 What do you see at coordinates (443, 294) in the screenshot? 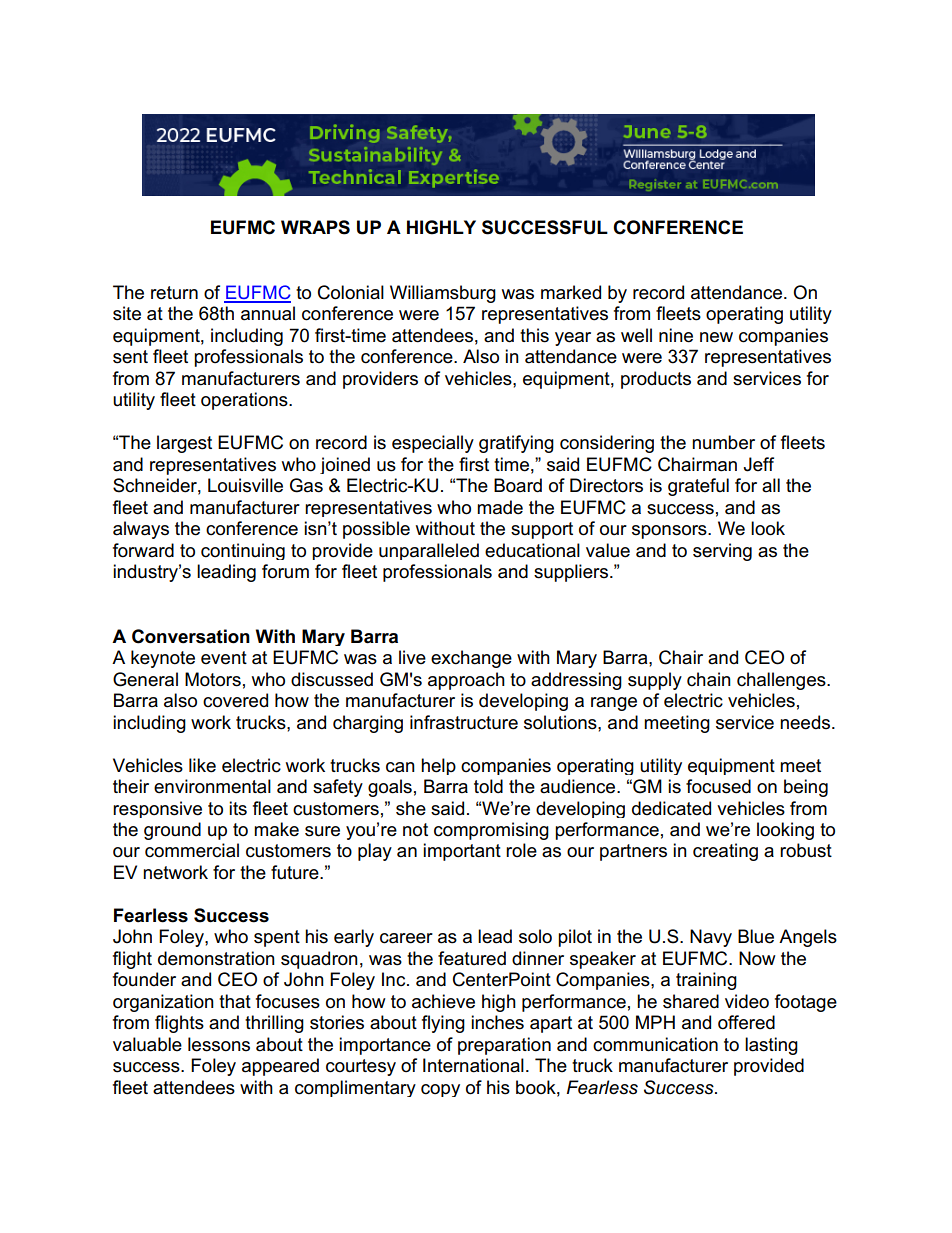
I see `Williamsburg` at bounding box center [443, 294].
